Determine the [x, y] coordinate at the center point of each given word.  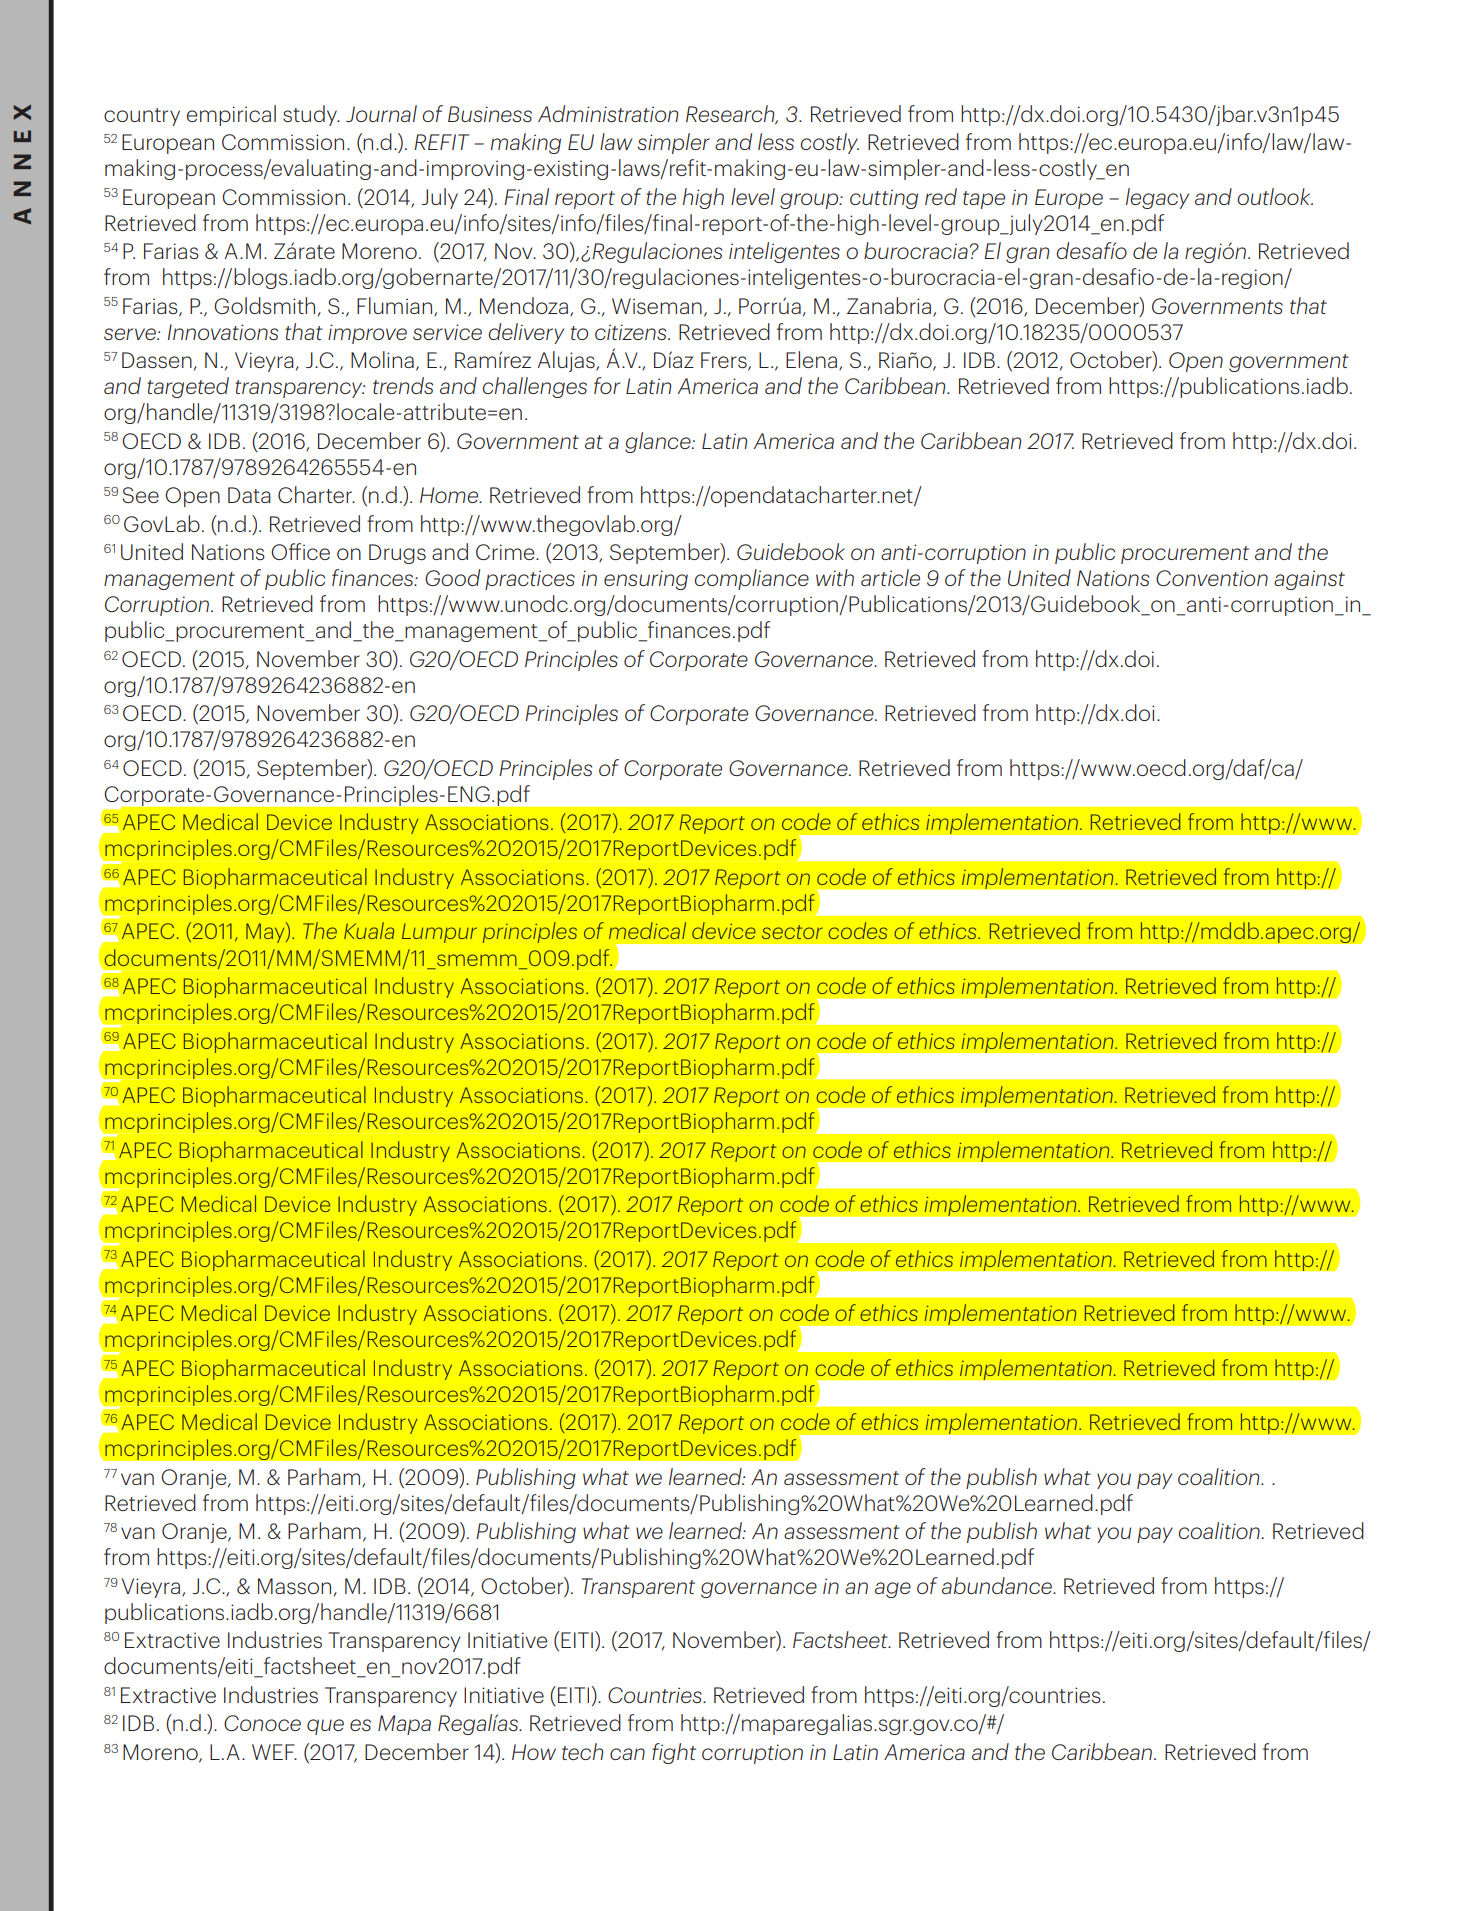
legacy [1157, 198]
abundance [998, 1585]
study [311, 115]
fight [674, 1753]
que [325, 1727]
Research [731, 114]
